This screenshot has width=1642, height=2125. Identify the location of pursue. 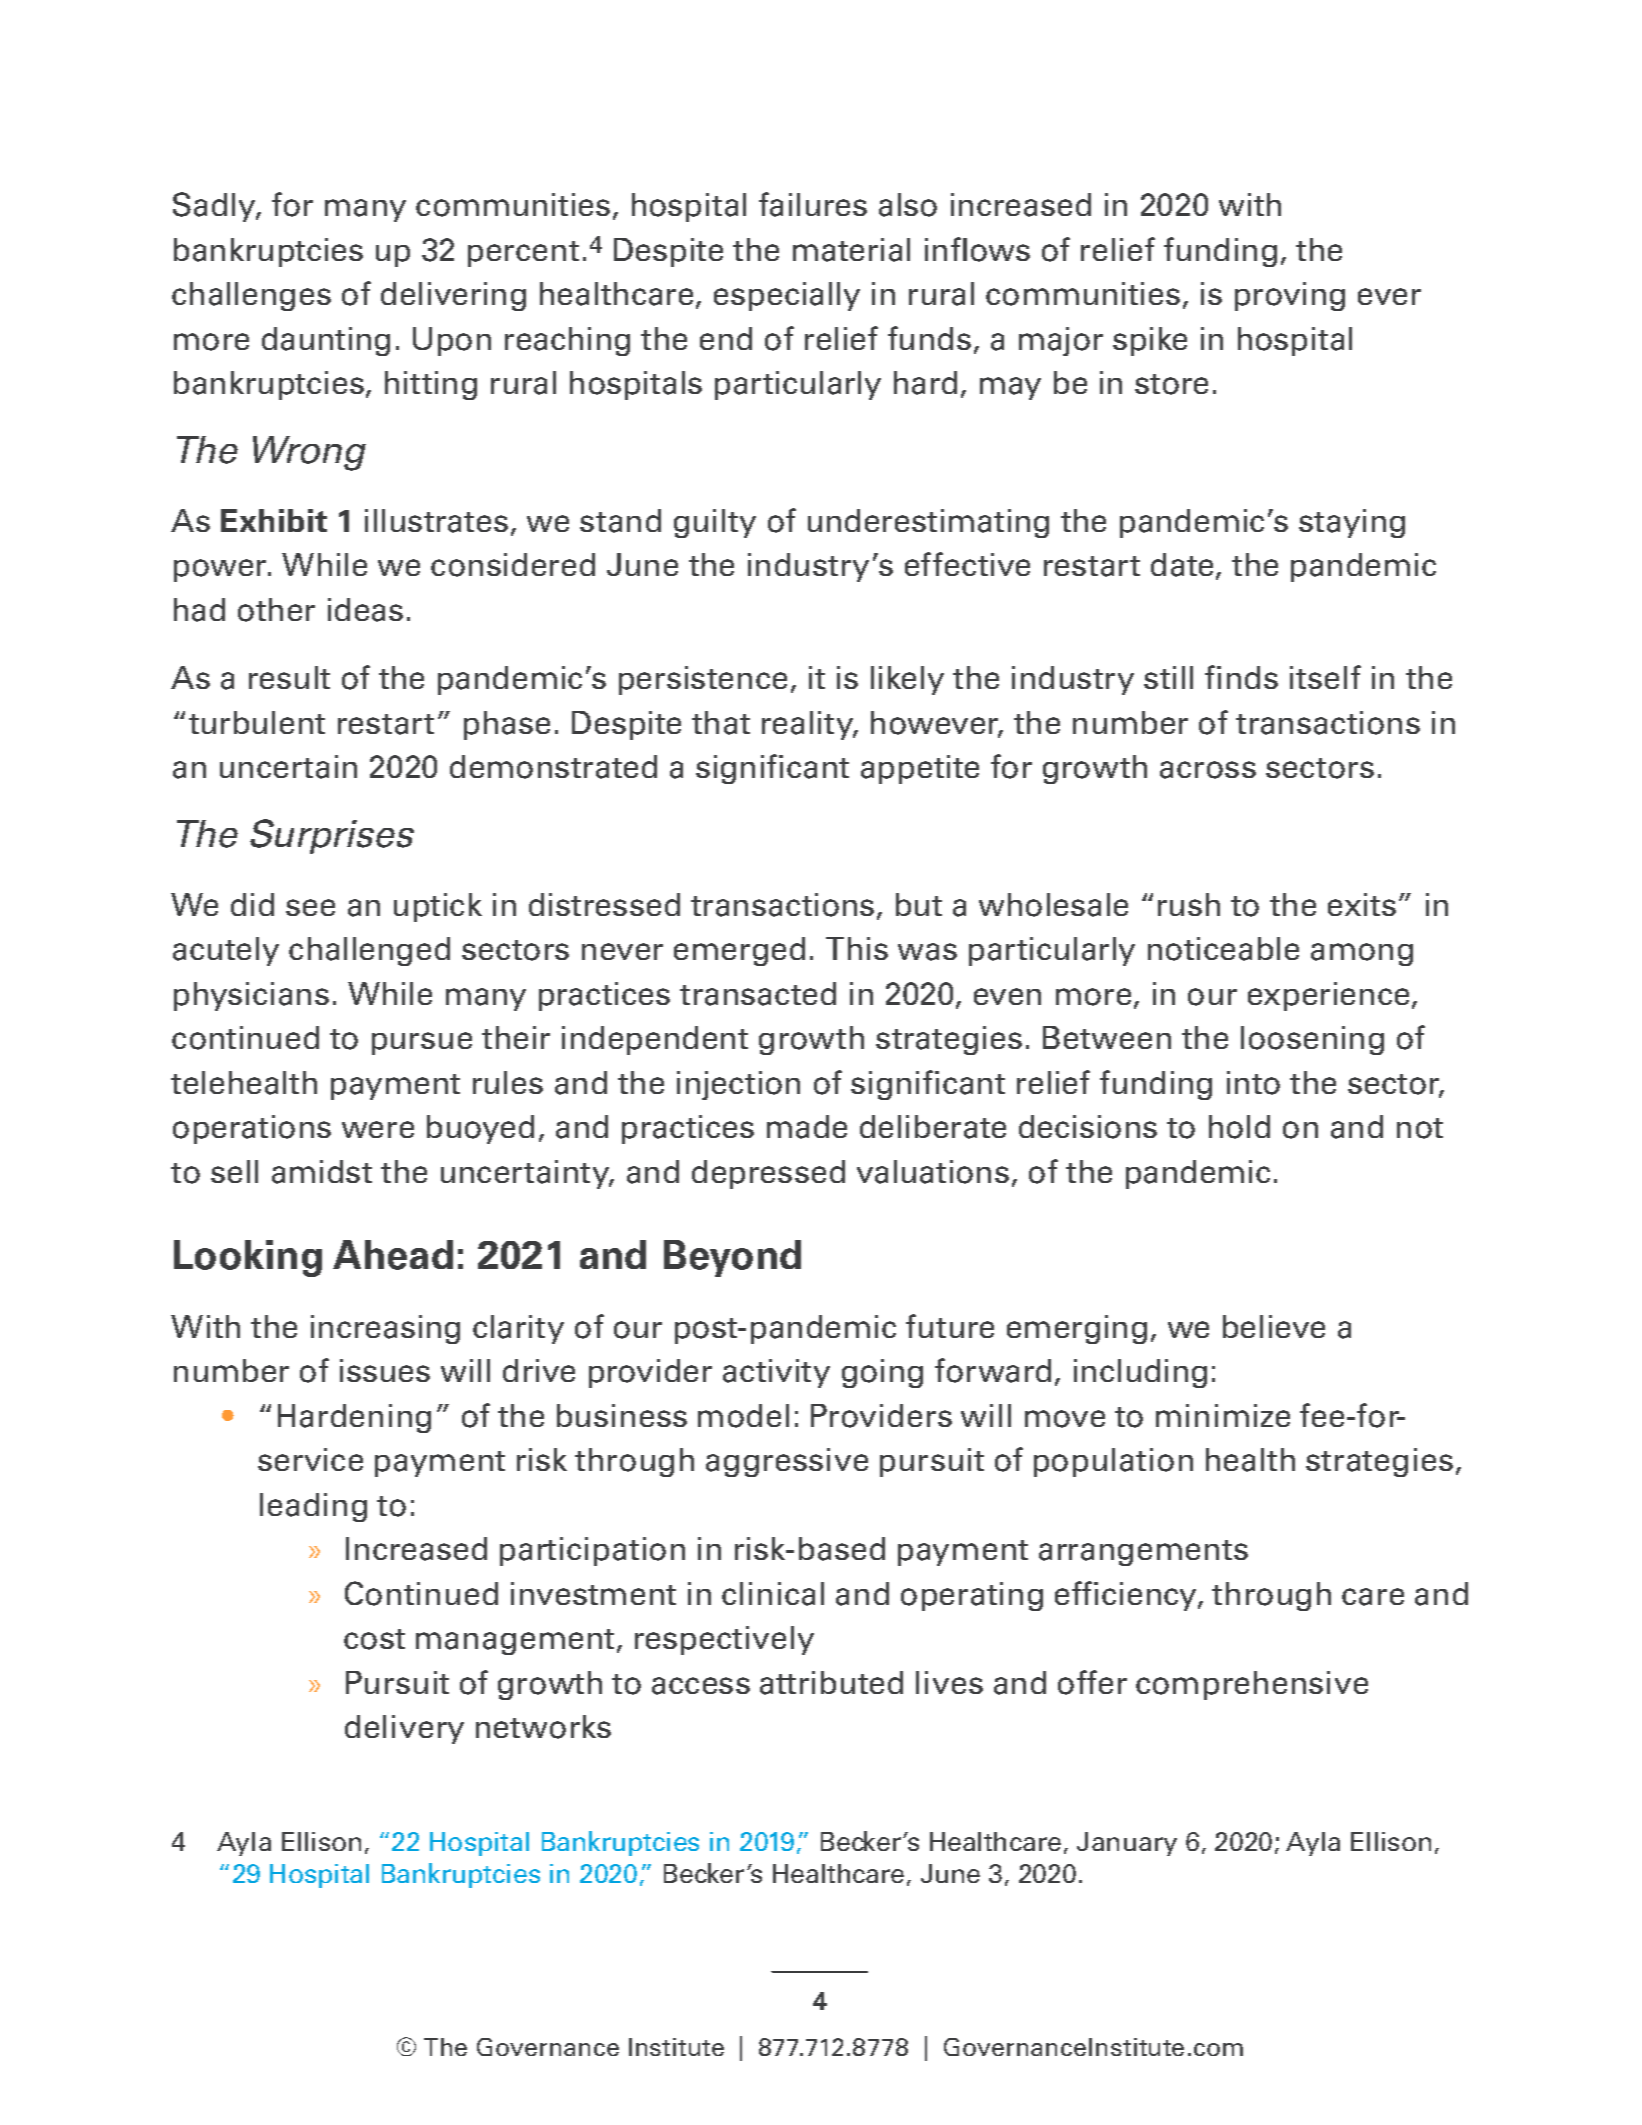
(422, 1043).
